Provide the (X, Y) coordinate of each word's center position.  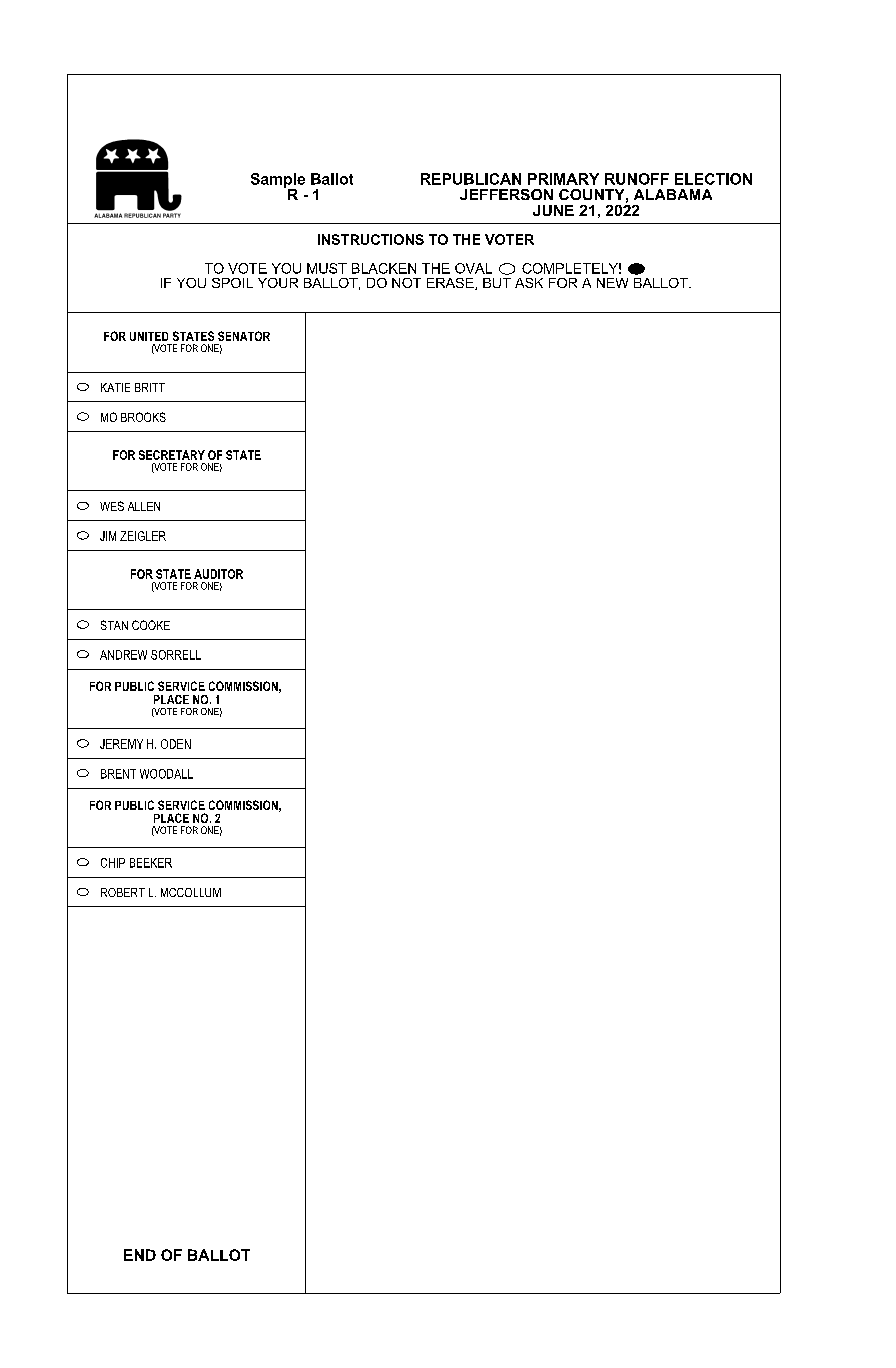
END (140, 1255)
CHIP (113, 863)
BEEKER (151, 863)
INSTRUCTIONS (371, 239)
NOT (406, 283)
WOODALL (166, 774)
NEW (612, 283)
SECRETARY (172, 455)
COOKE (151, 625)
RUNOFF (637, 179)
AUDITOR (218, 574)
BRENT (118, 774)
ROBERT (123, 892)
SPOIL (232, 283)
